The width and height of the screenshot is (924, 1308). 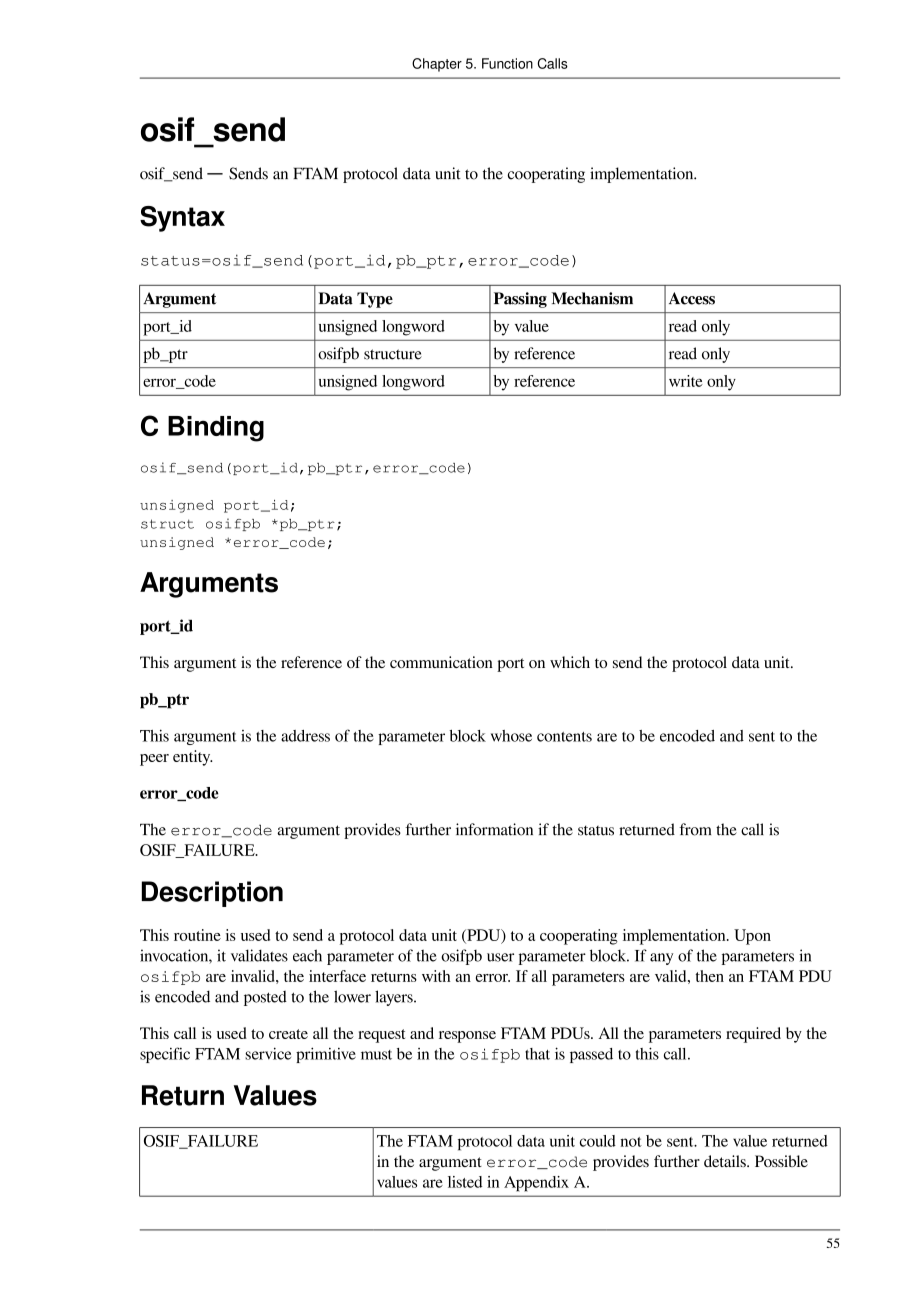 I want to click on entity, so click(x=193, y=758).
